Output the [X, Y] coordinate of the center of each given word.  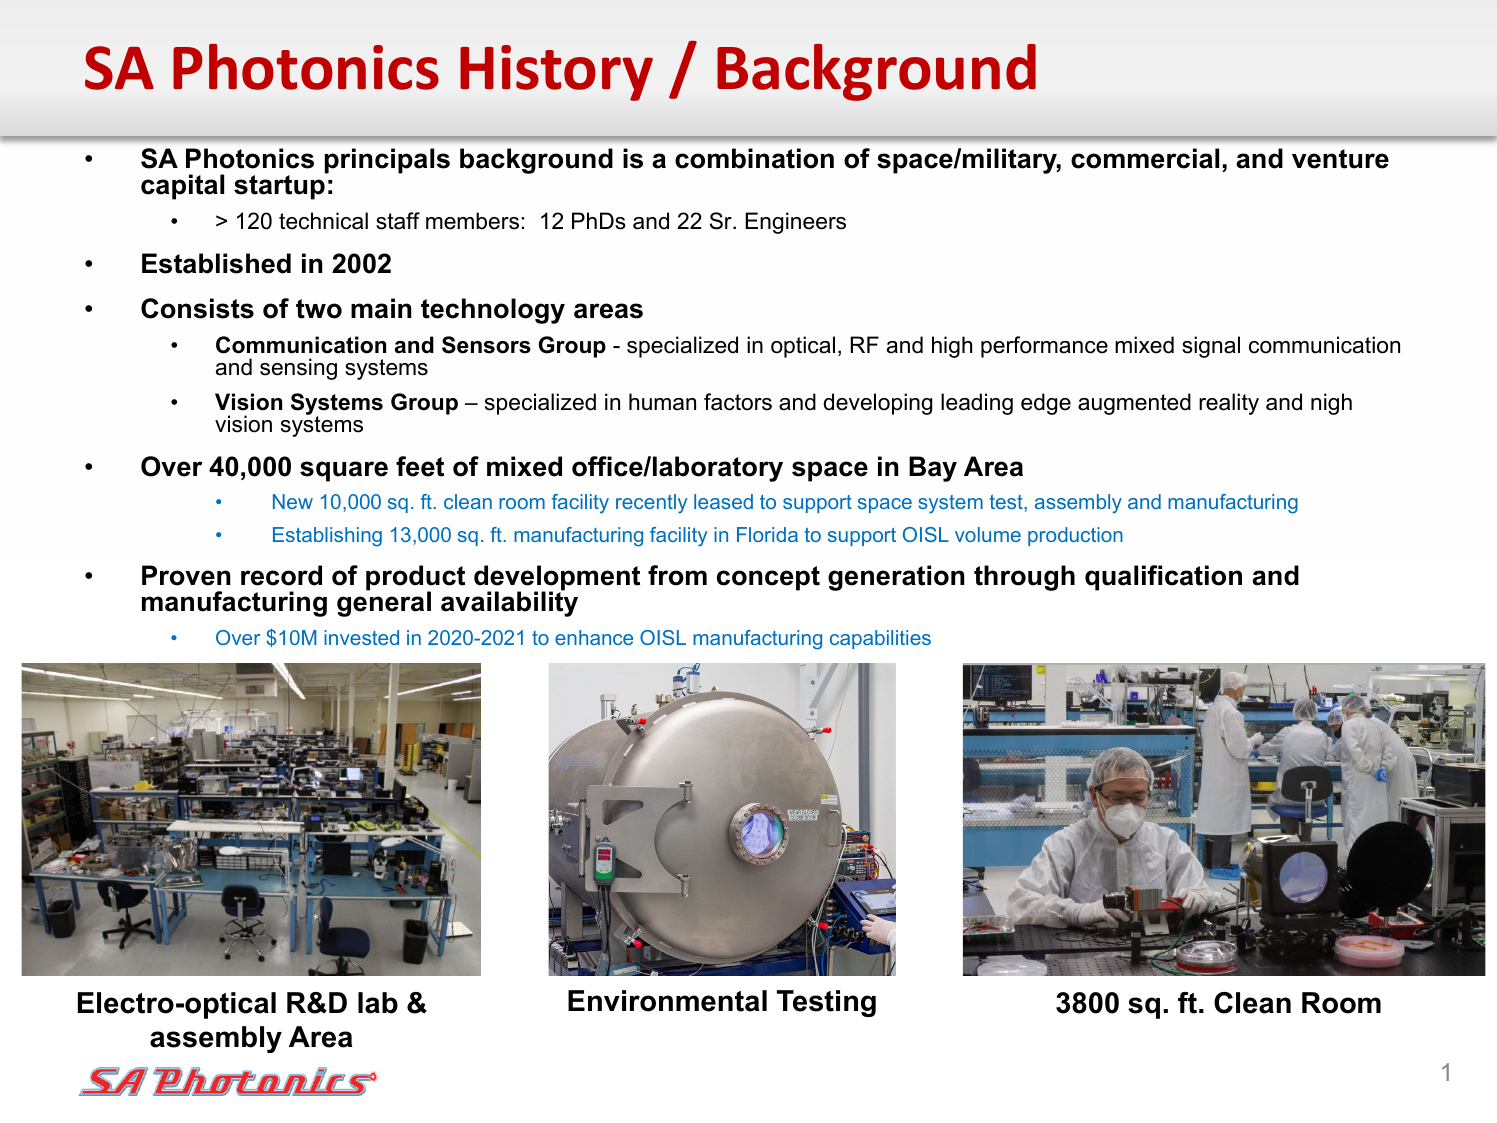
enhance [594, 637]
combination [754, 158]
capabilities [880, 639]
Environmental [667, 1001]
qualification [1163, 578]
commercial [1145, 158]
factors [738, 402]
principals [387, 161]
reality [1229, 404]
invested [361, 637]
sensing [298, 369]
